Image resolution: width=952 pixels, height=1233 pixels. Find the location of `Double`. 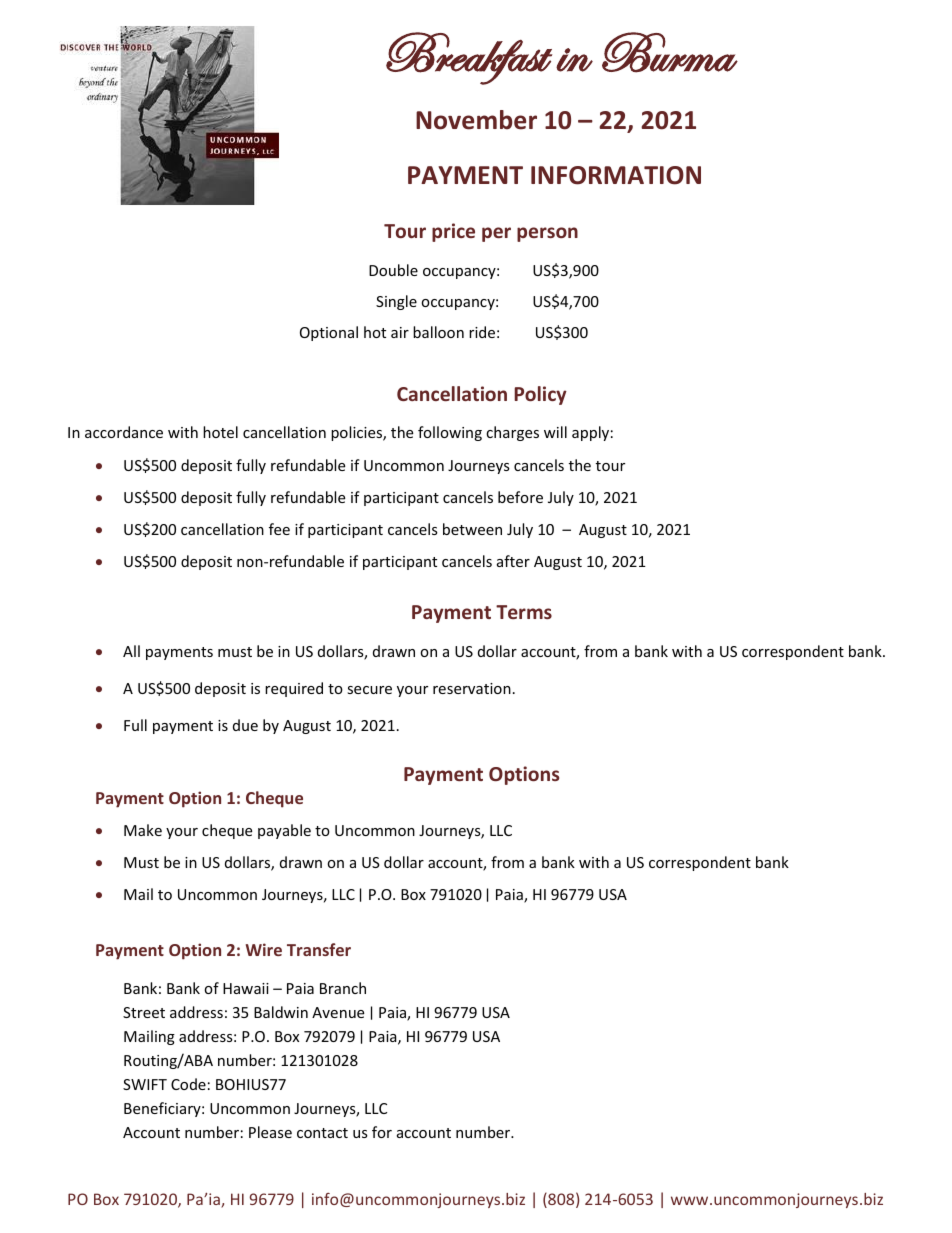

Double is located at coordinates (393, 270).
